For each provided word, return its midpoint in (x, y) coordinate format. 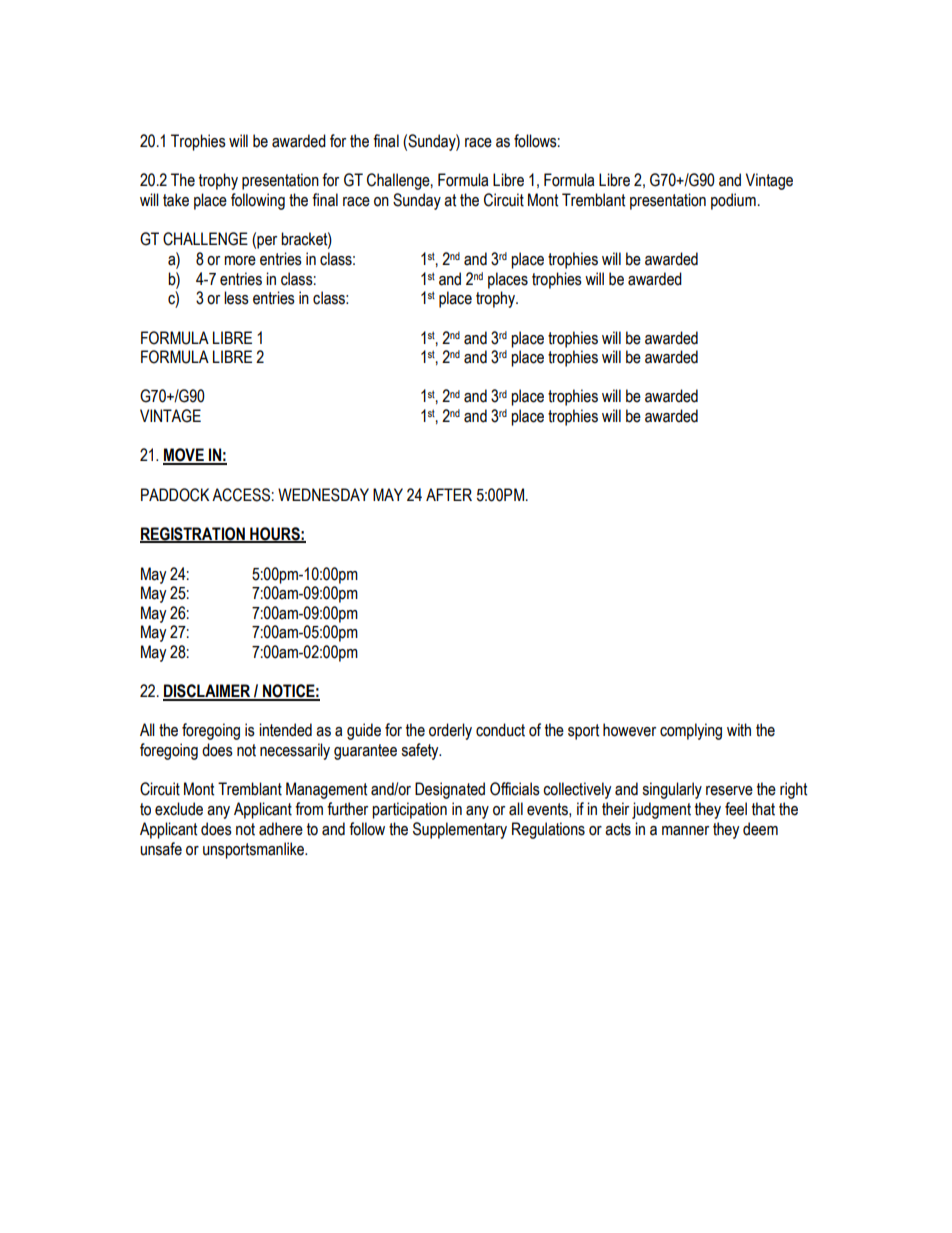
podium (733, 201)
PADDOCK (175, 495)
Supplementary (460, 830)
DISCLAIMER (208, 692)
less (236, 298)
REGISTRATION (193, 535)
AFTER (449, 494)
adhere (281, 829)
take (176, 200)
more (240, 261)
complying (691, 731)
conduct (500, 730)
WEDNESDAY (323, 495)
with (739, 730)
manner (685, 831)
